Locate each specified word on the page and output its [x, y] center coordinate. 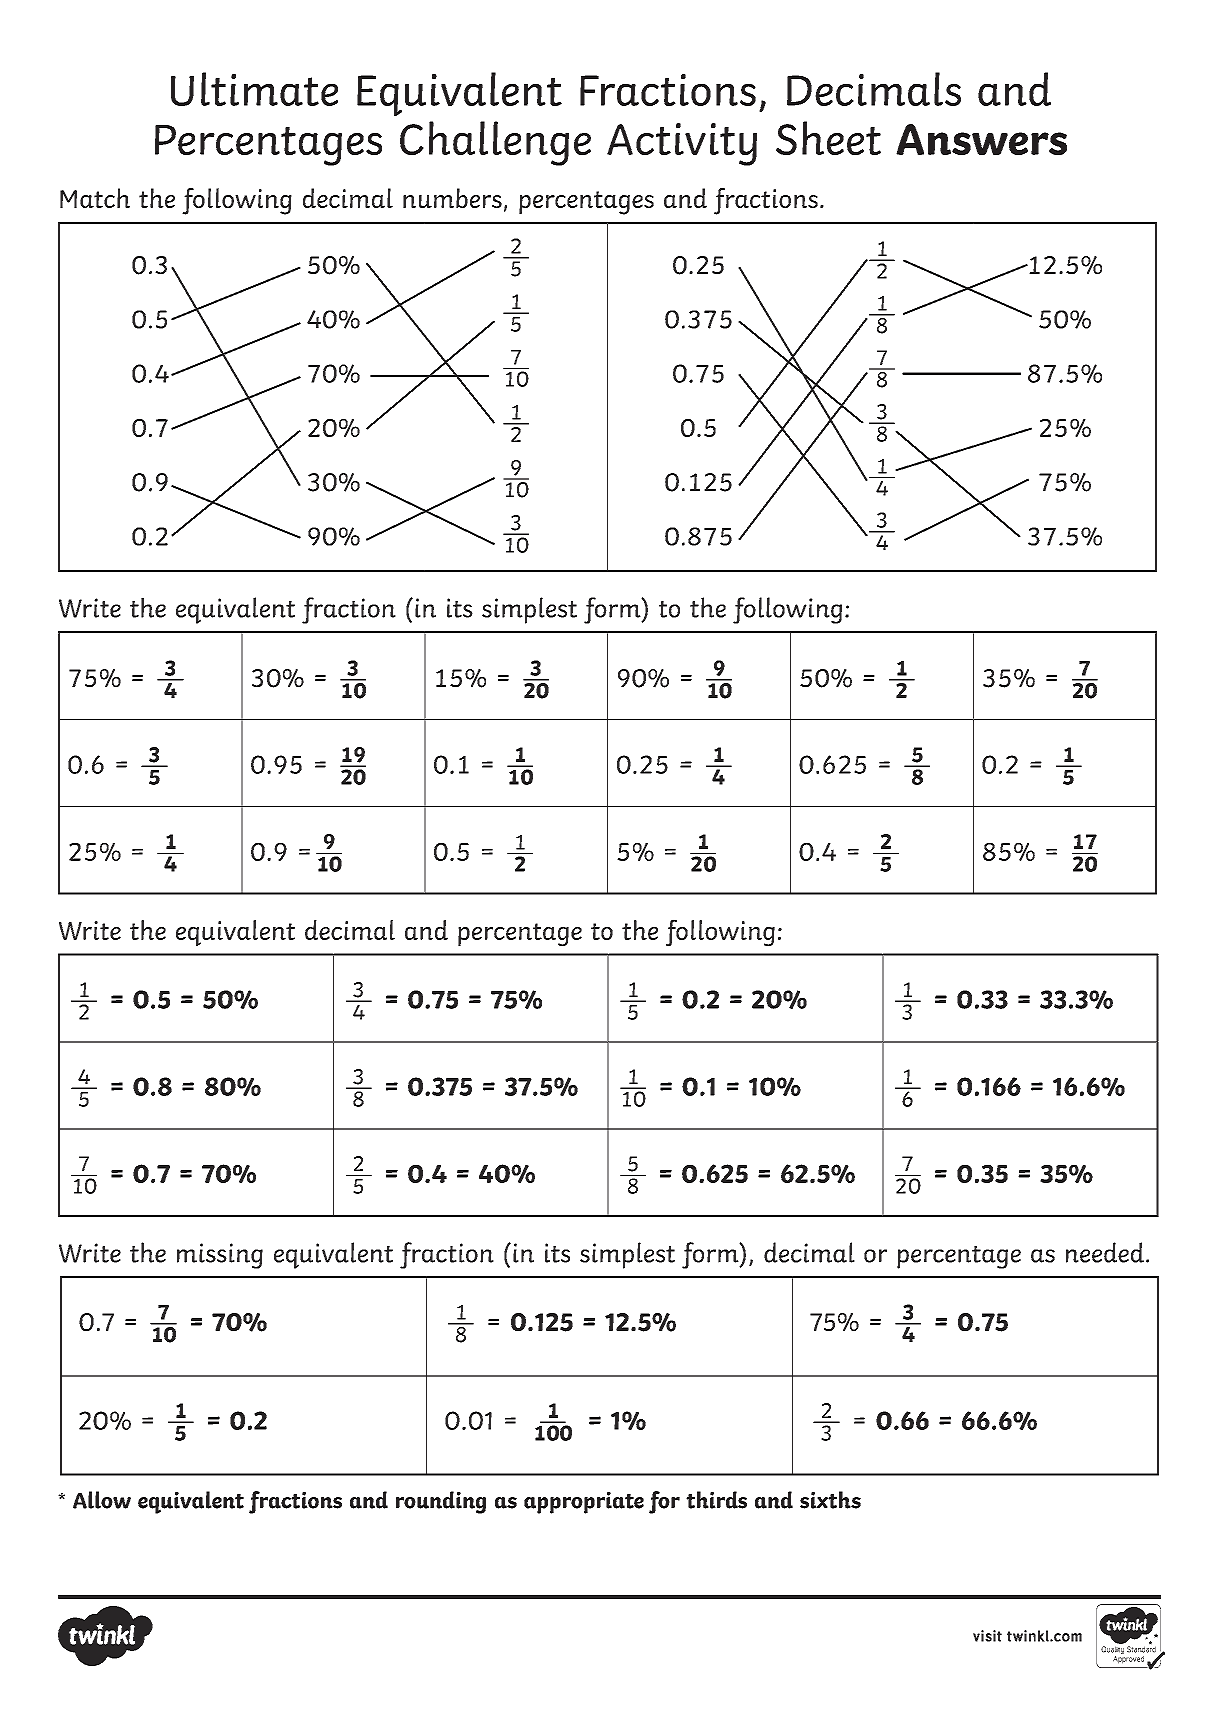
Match [95, 198]
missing [220, 1256]
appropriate [584, 1503]
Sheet [828, 138]
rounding [441, 1502]
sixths [830, 1500]
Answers [981, 139]
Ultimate [254, 89]
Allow [102, 1500]
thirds [716, 1500]
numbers [452, 198]
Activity [682, 144]
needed [1105, 1252]
